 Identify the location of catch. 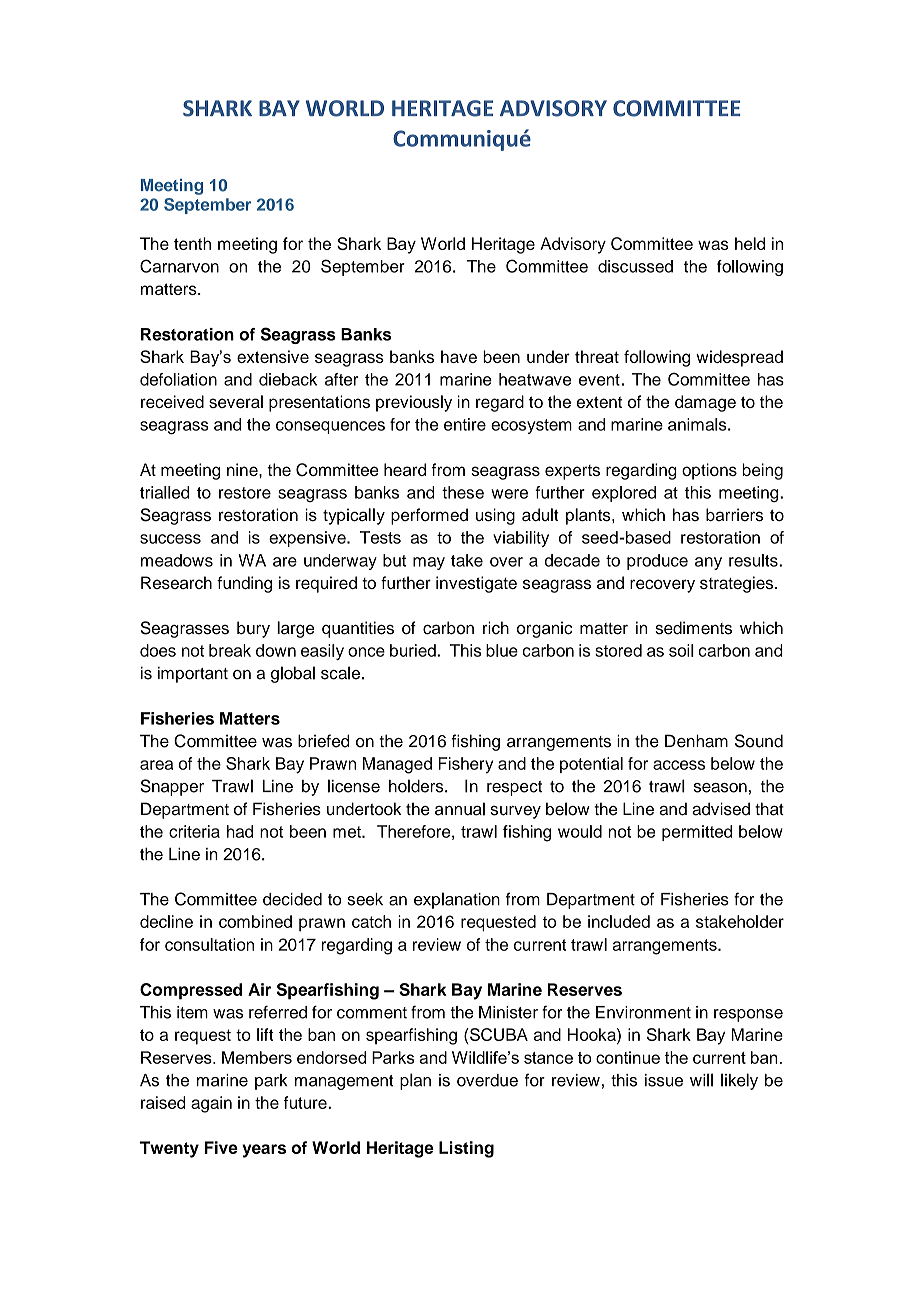
(371, 921).
